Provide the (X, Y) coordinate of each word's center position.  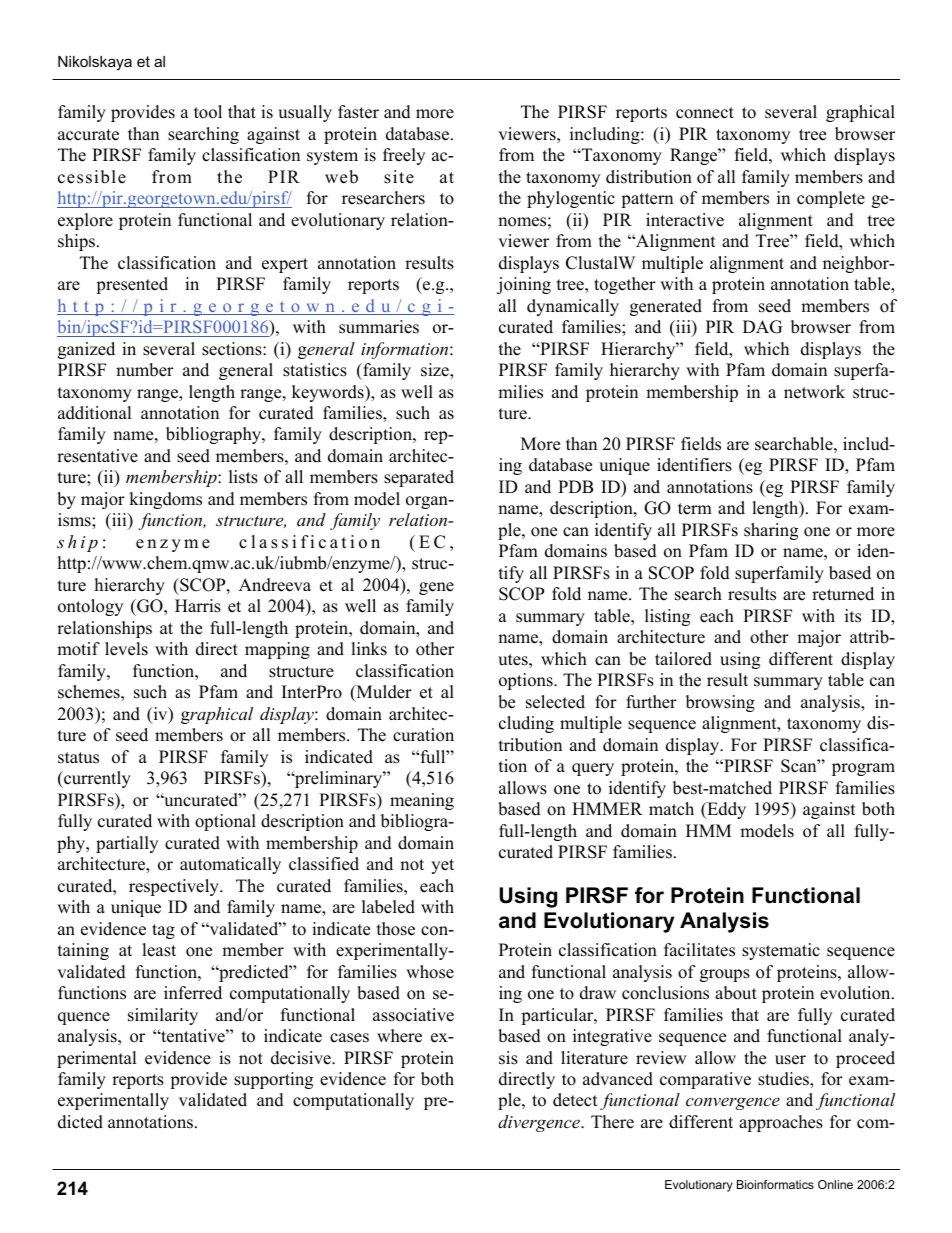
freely (404, 156)
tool (208, 112)
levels (126, 649)
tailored (683, 659)
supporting (273, 1080)
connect (705, 113)
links (369, 649)
